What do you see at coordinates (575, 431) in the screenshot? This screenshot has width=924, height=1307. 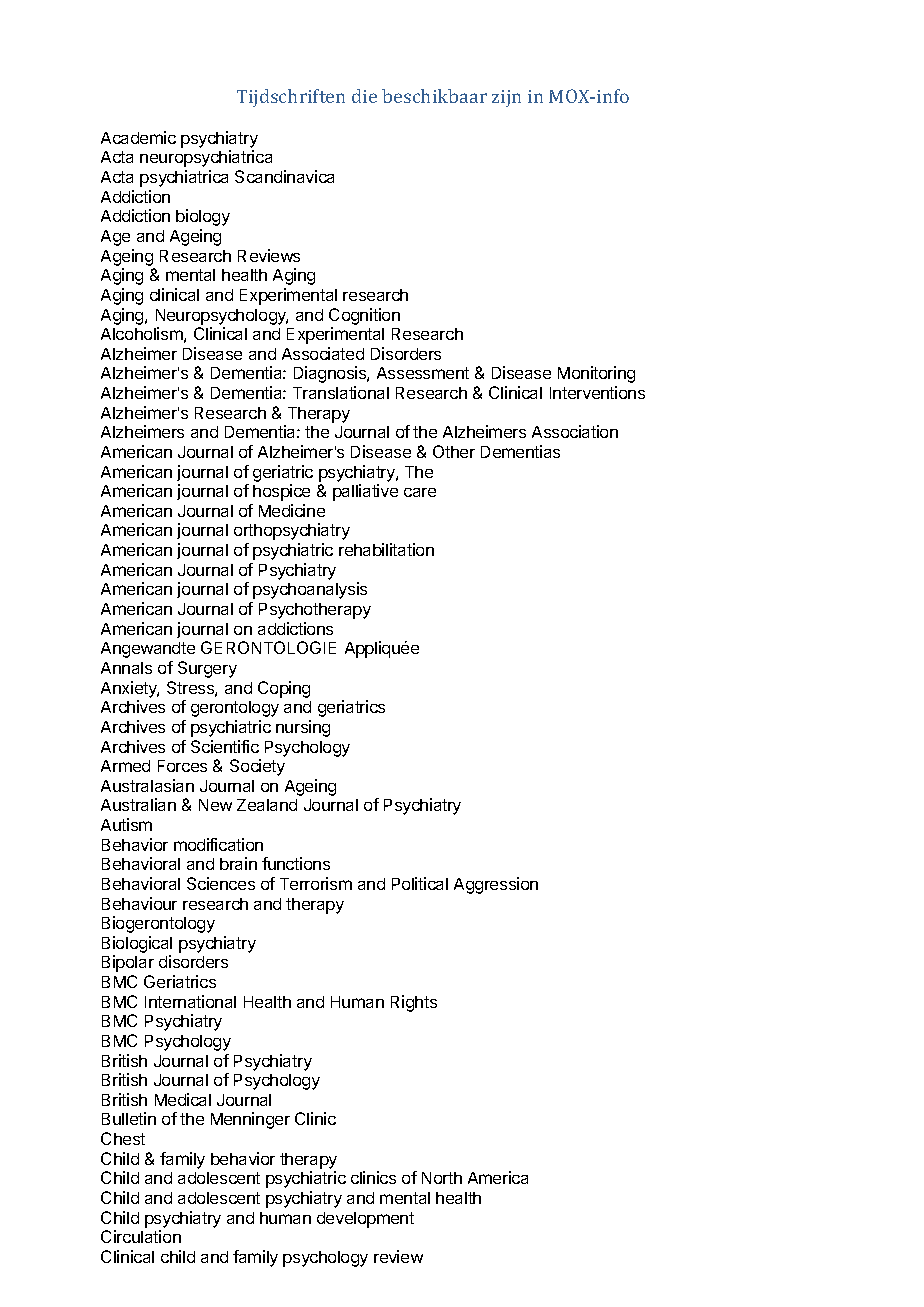 I see `Association` at bounding box center [575, 431].
